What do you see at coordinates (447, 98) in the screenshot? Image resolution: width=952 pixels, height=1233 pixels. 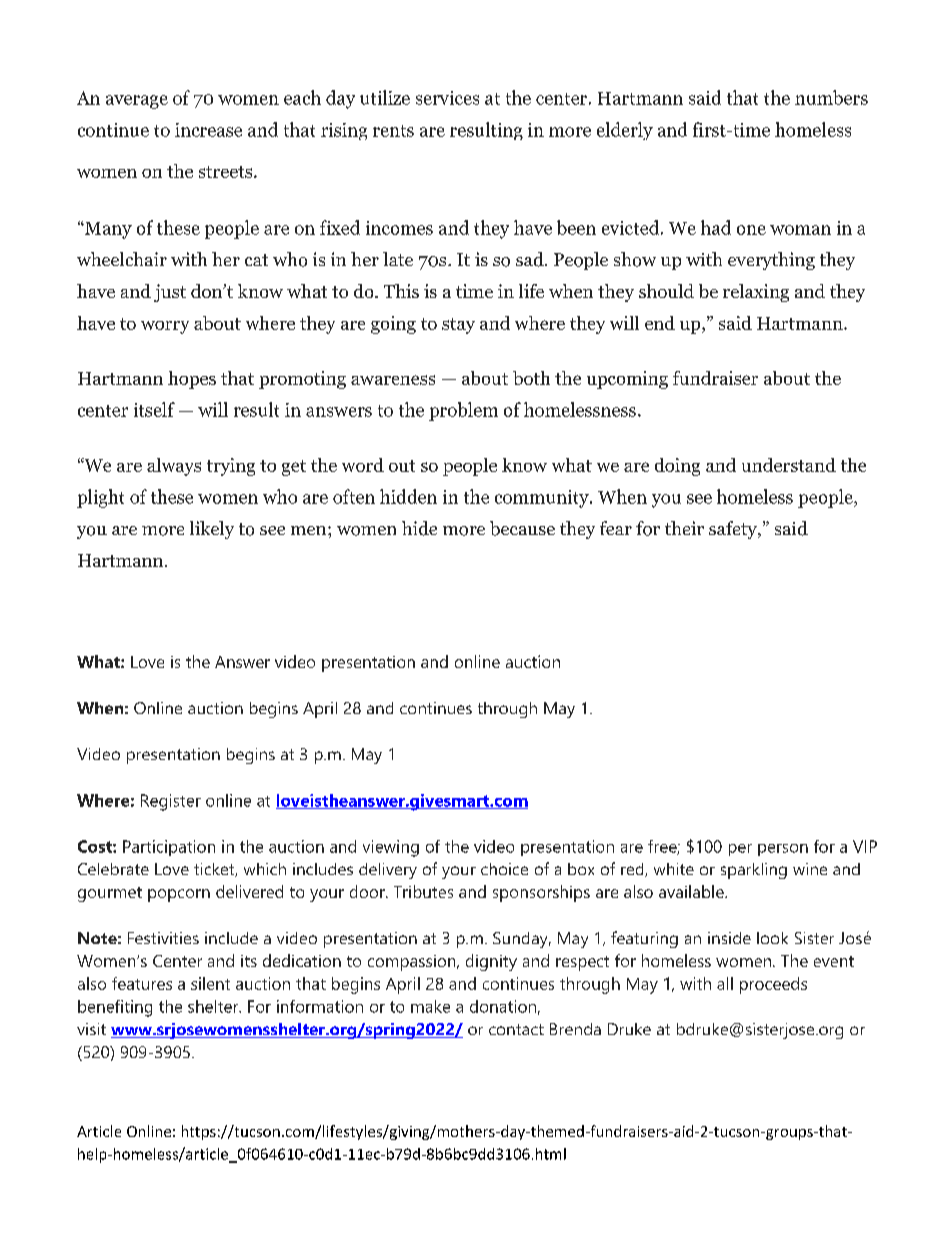 I see `services` at bounding box center [447, 98].
